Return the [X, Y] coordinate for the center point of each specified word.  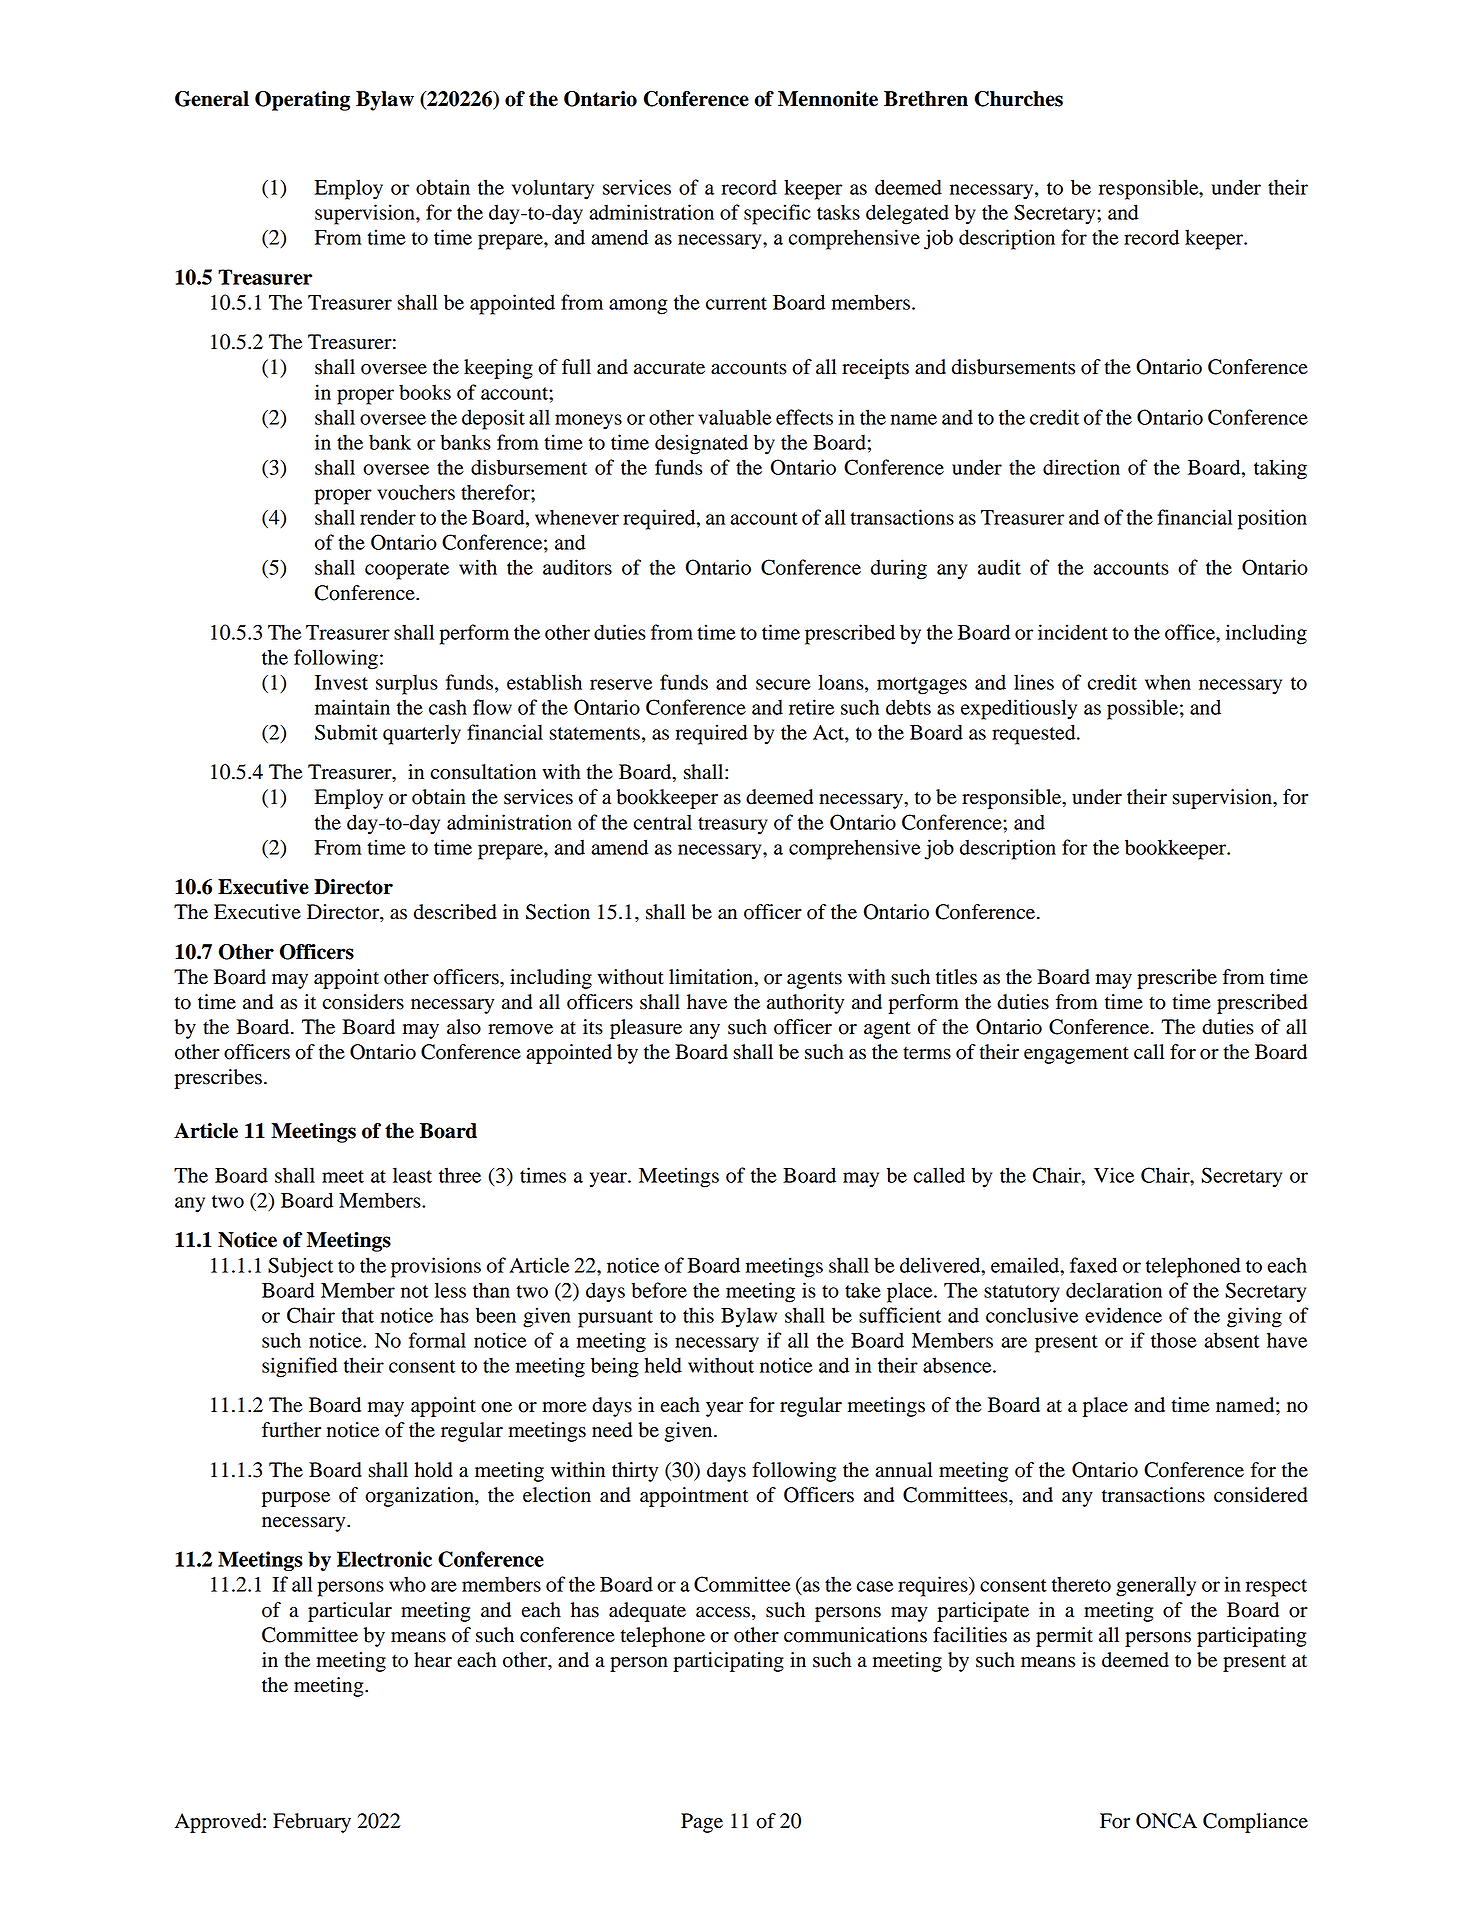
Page [702, 1823]
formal [437, 1340]
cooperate [407, 571]
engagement [1076, 1055]
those [1174, 1340]
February [312, 1823]
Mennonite [828, 99]
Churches [1019, 99]
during [899, 569]
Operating [302, 101]
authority [805, 1004]
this [698, 1315]
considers [363, 1002]
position [1272, 519]
